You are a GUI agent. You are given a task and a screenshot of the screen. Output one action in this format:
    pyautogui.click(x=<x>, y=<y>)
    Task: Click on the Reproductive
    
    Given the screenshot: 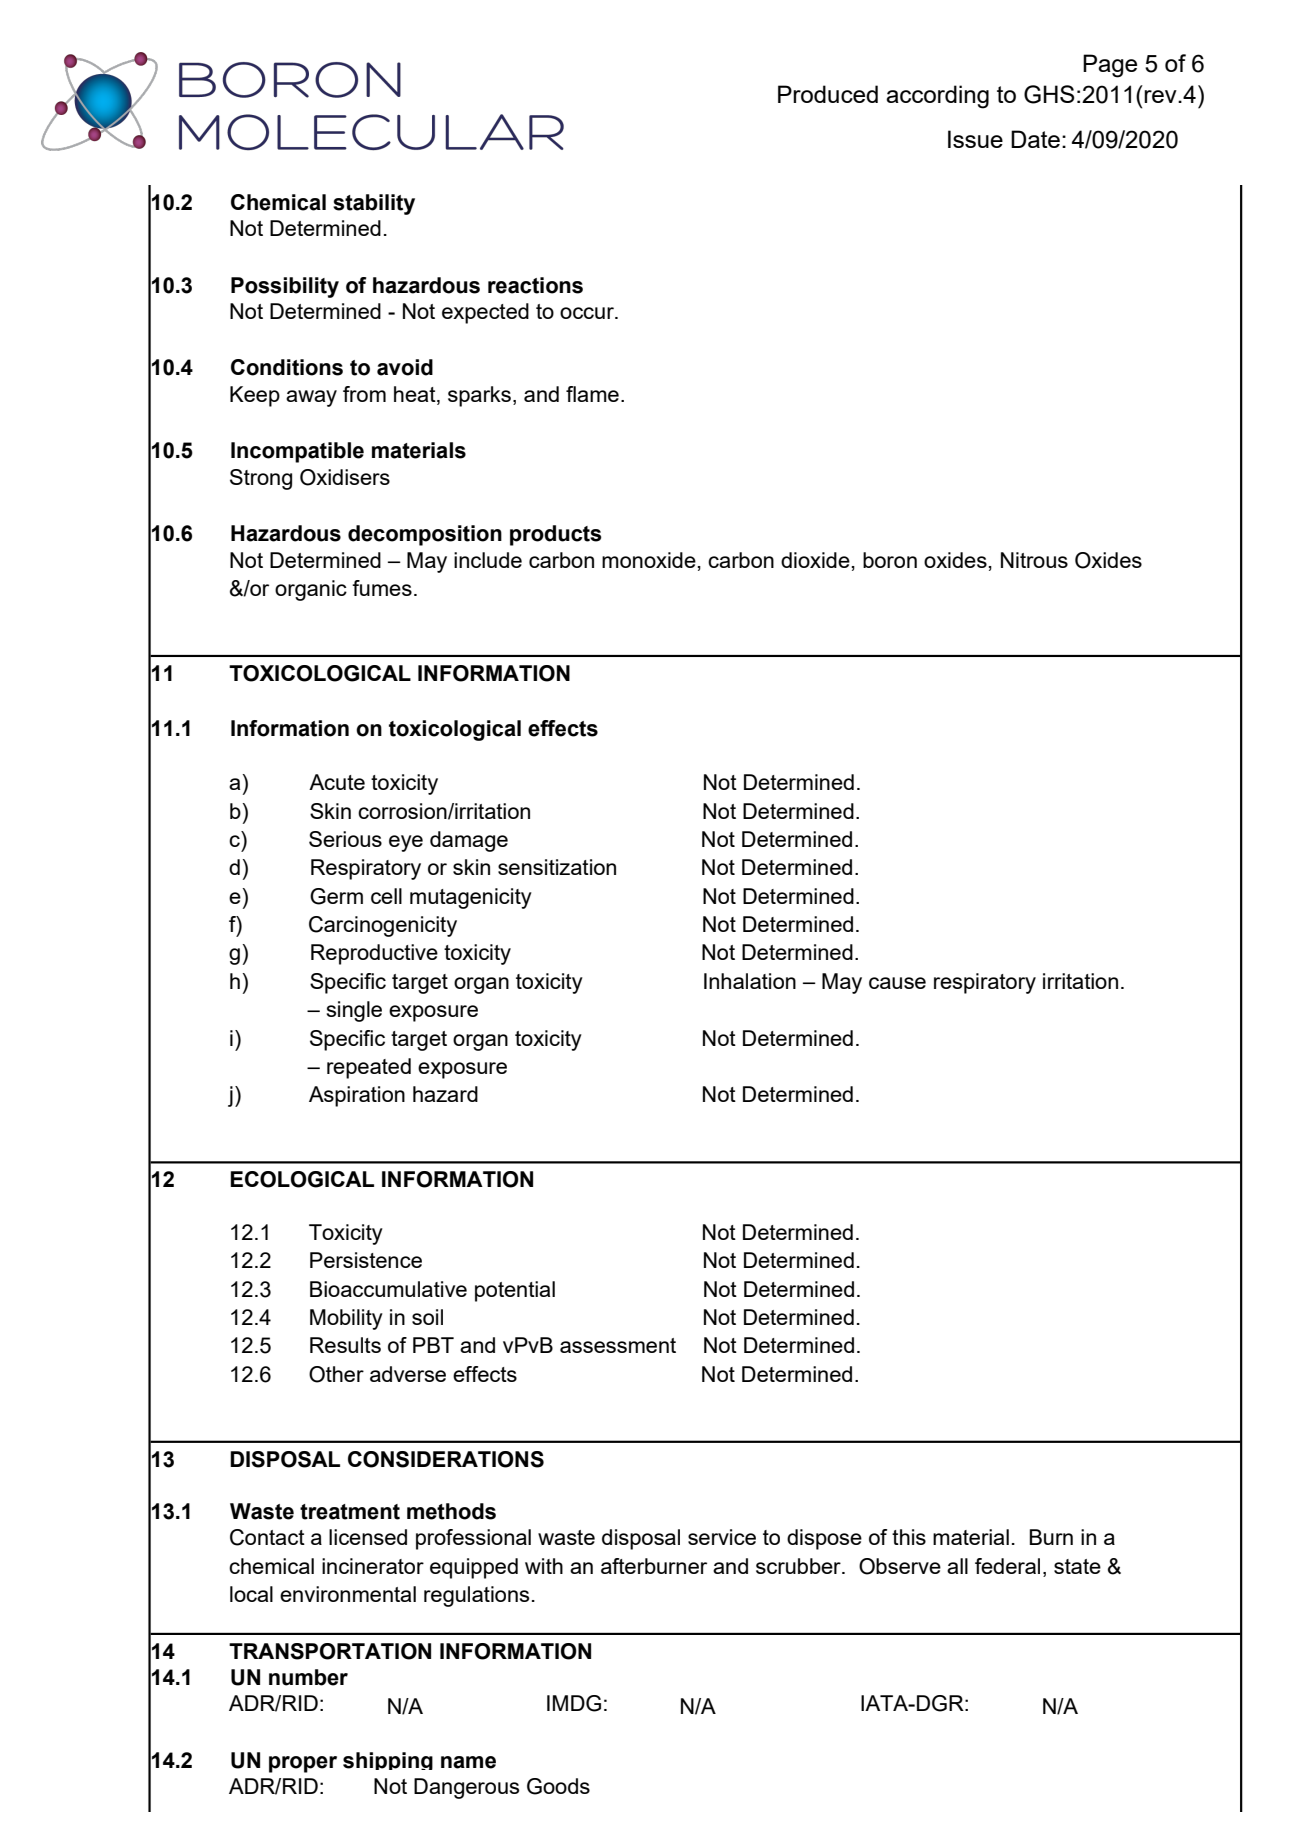 What is the action you would take?
    pyautogui.click(x=374, y=954)
